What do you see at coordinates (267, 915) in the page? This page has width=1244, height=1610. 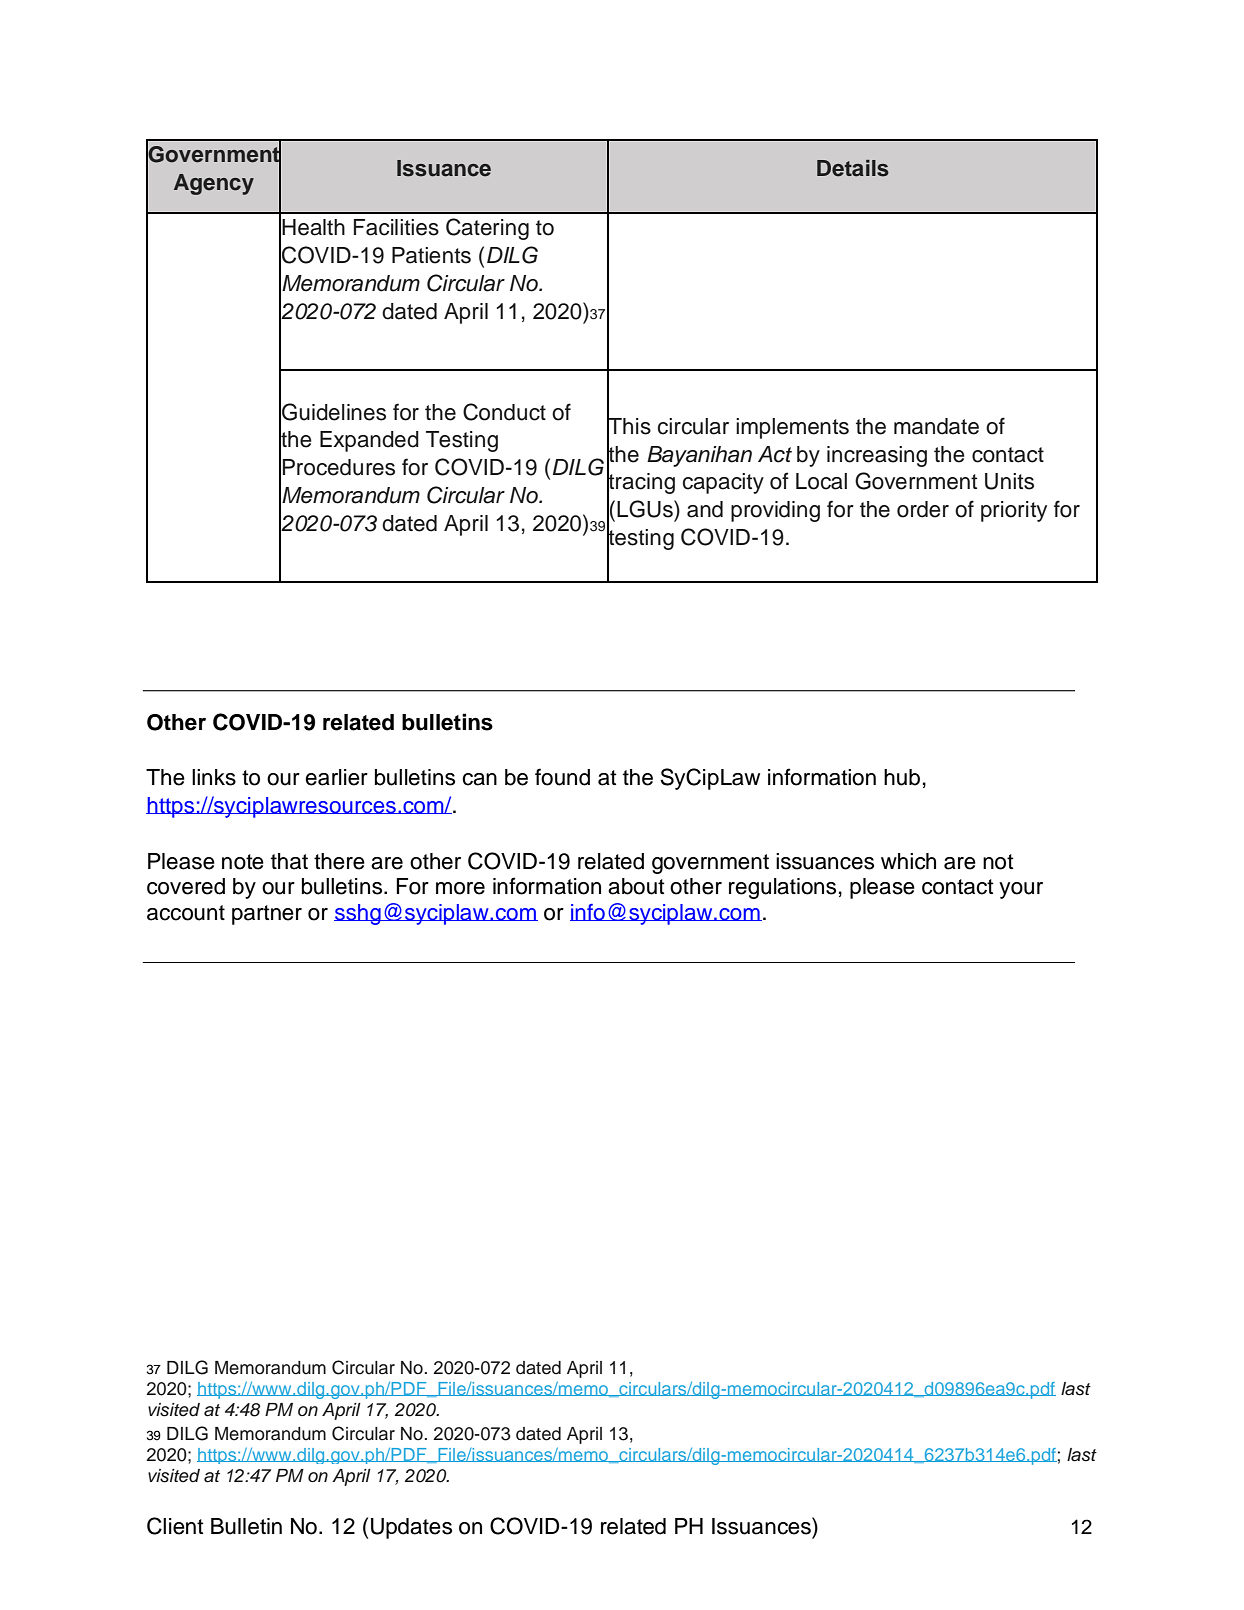 I see `partner` at bounding box center [267, 915].
